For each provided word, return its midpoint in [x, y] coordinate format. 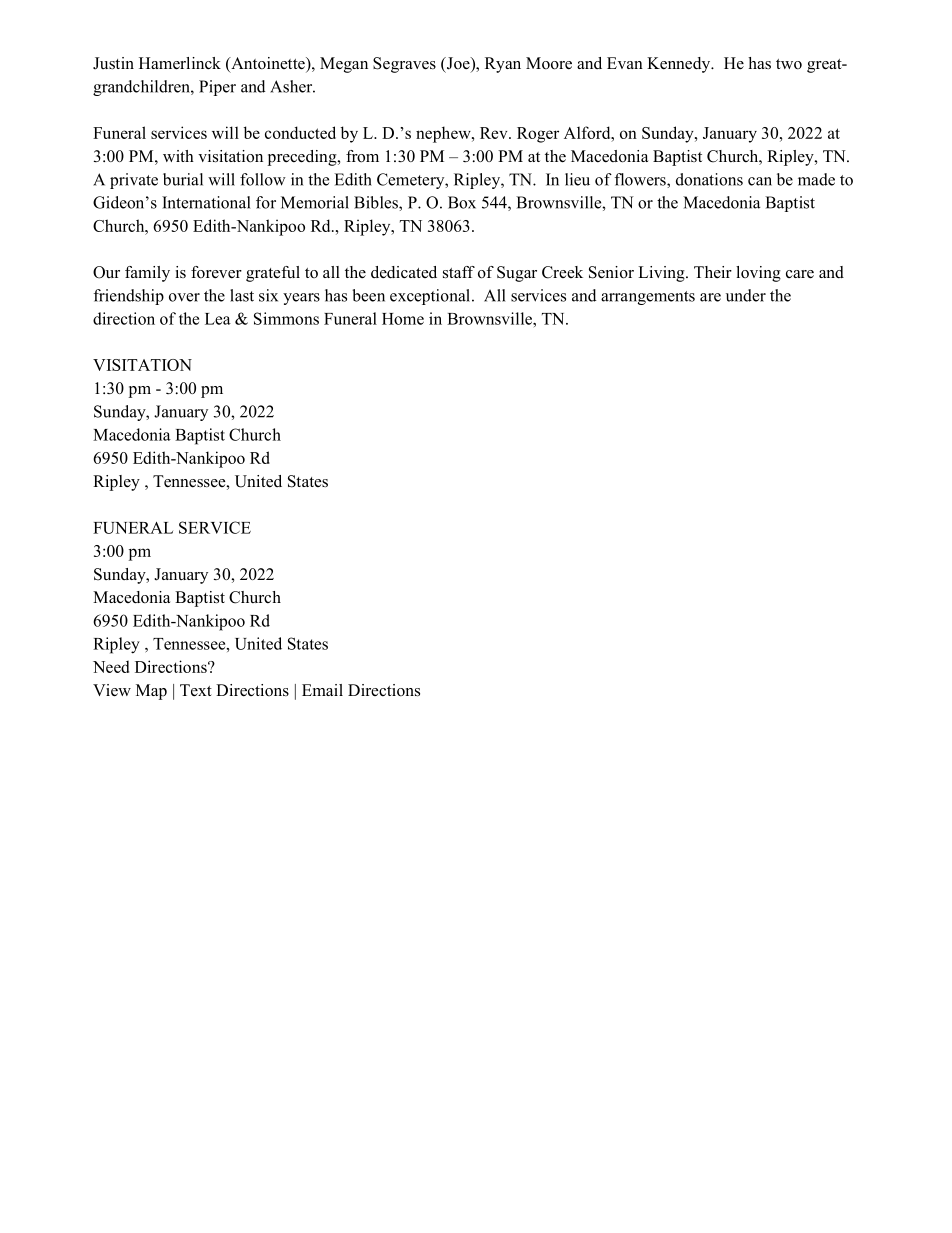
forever [216, 272]
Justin [113, 63]
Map [151, 692]
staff [459, 272]
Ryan [503, 65]
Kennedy [680, 65]
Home [403, 319]
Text [196, 690]
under [746, 295]
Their [713, 272]
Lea [218, 319]
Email [322, 690]
